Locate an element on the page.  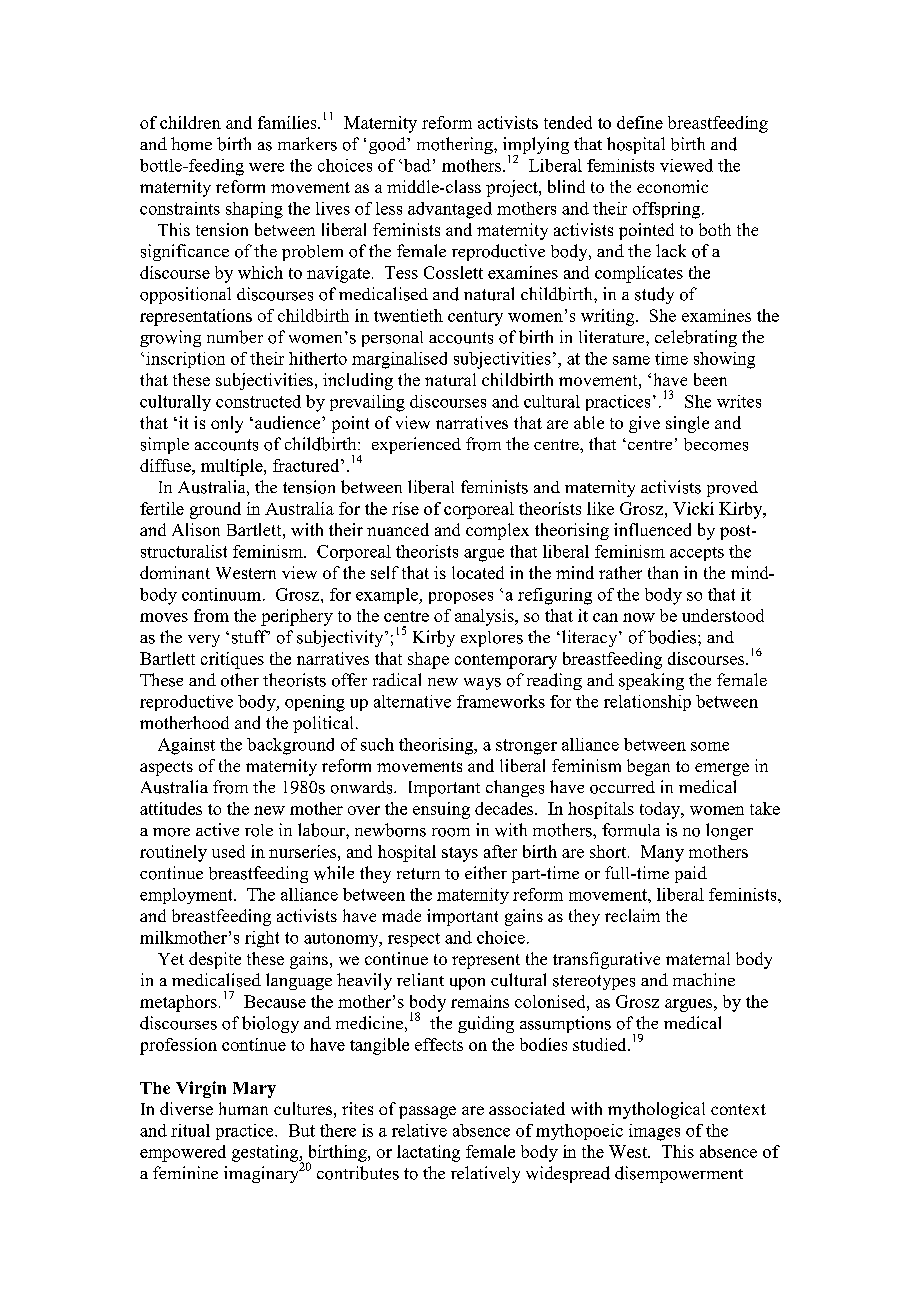
economic is located at coordinates (672, 186).
